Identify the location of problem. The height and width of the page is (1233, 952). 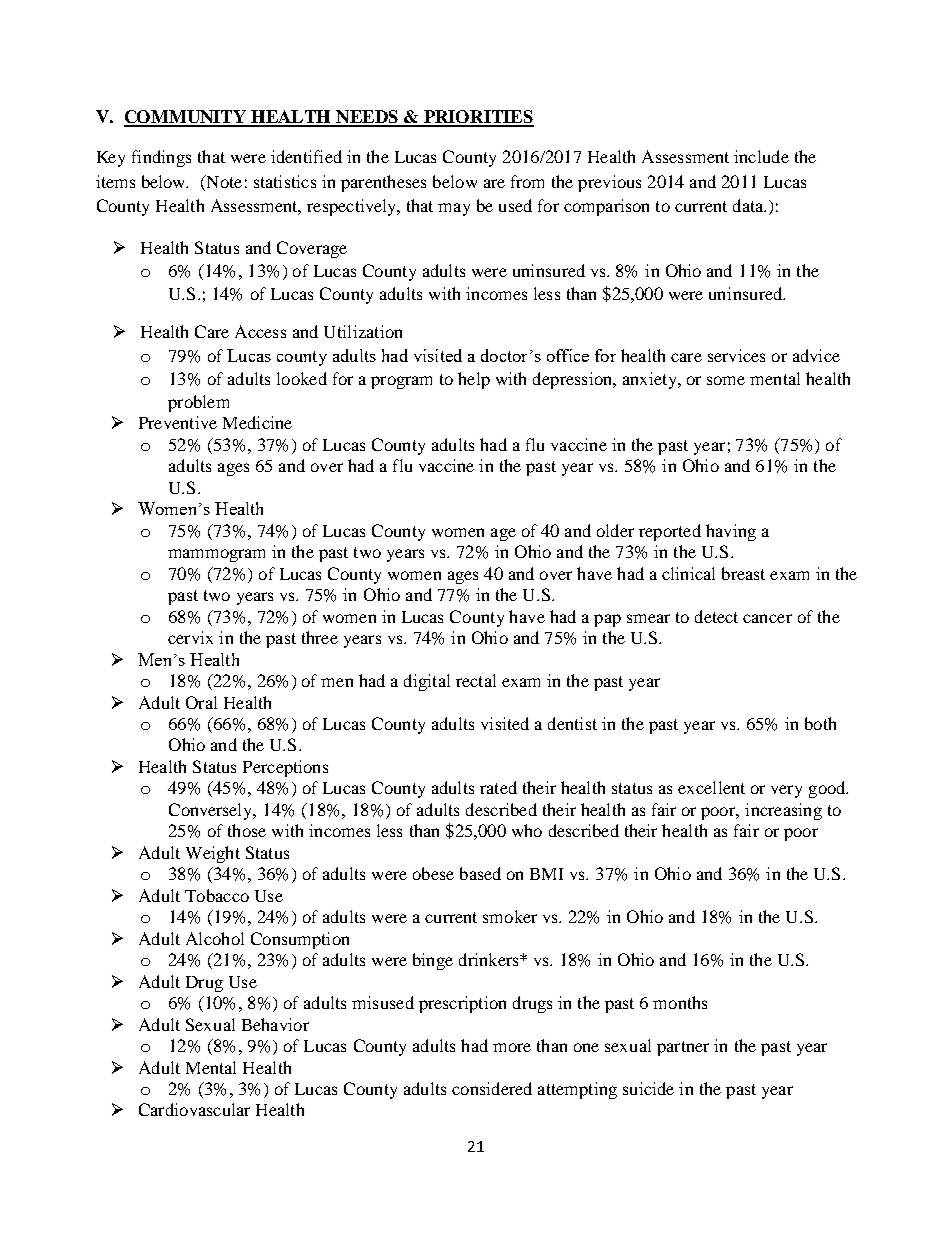
(198, 403).
